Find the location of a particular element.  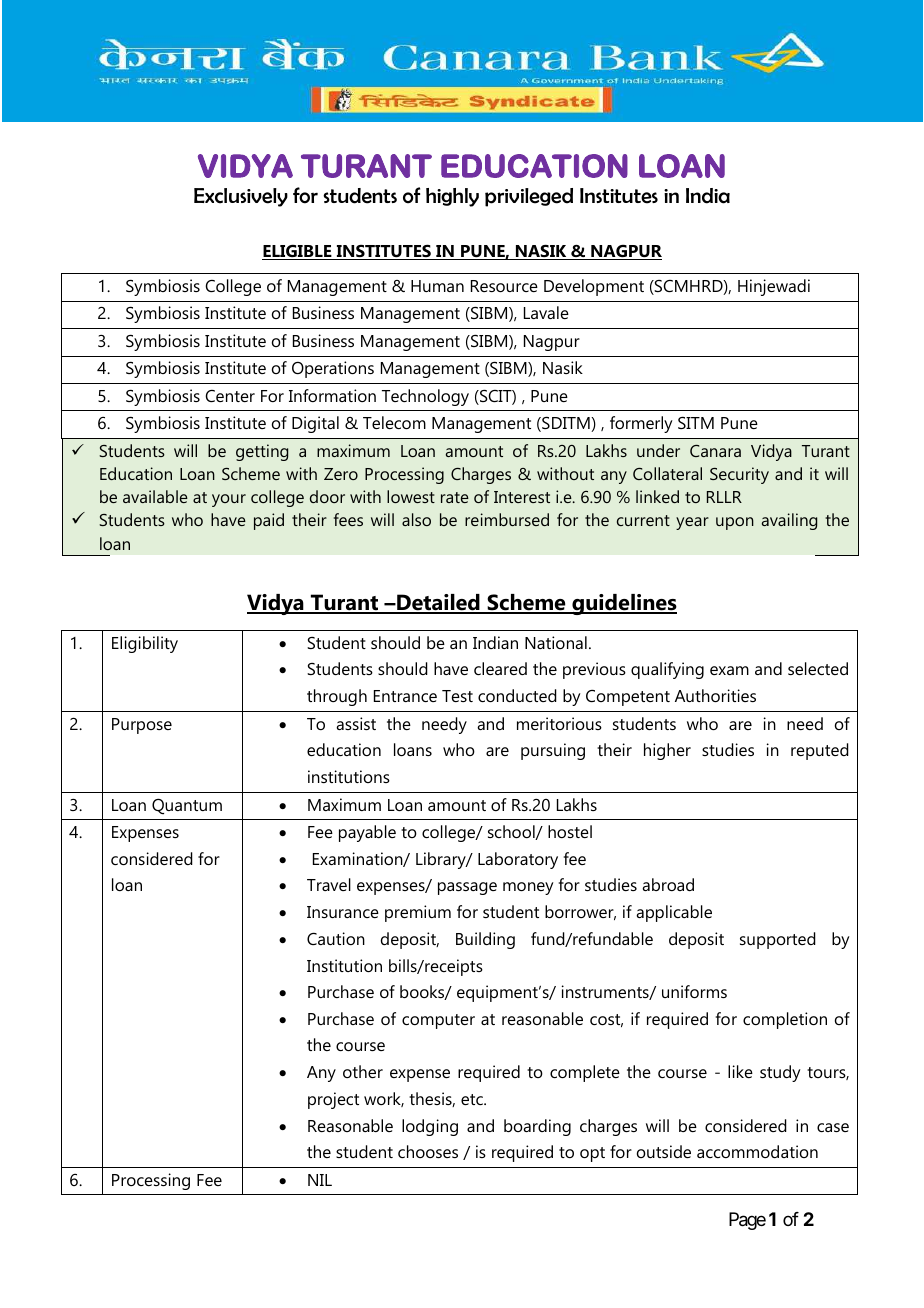

Building is located at coordinates (485, 940).
